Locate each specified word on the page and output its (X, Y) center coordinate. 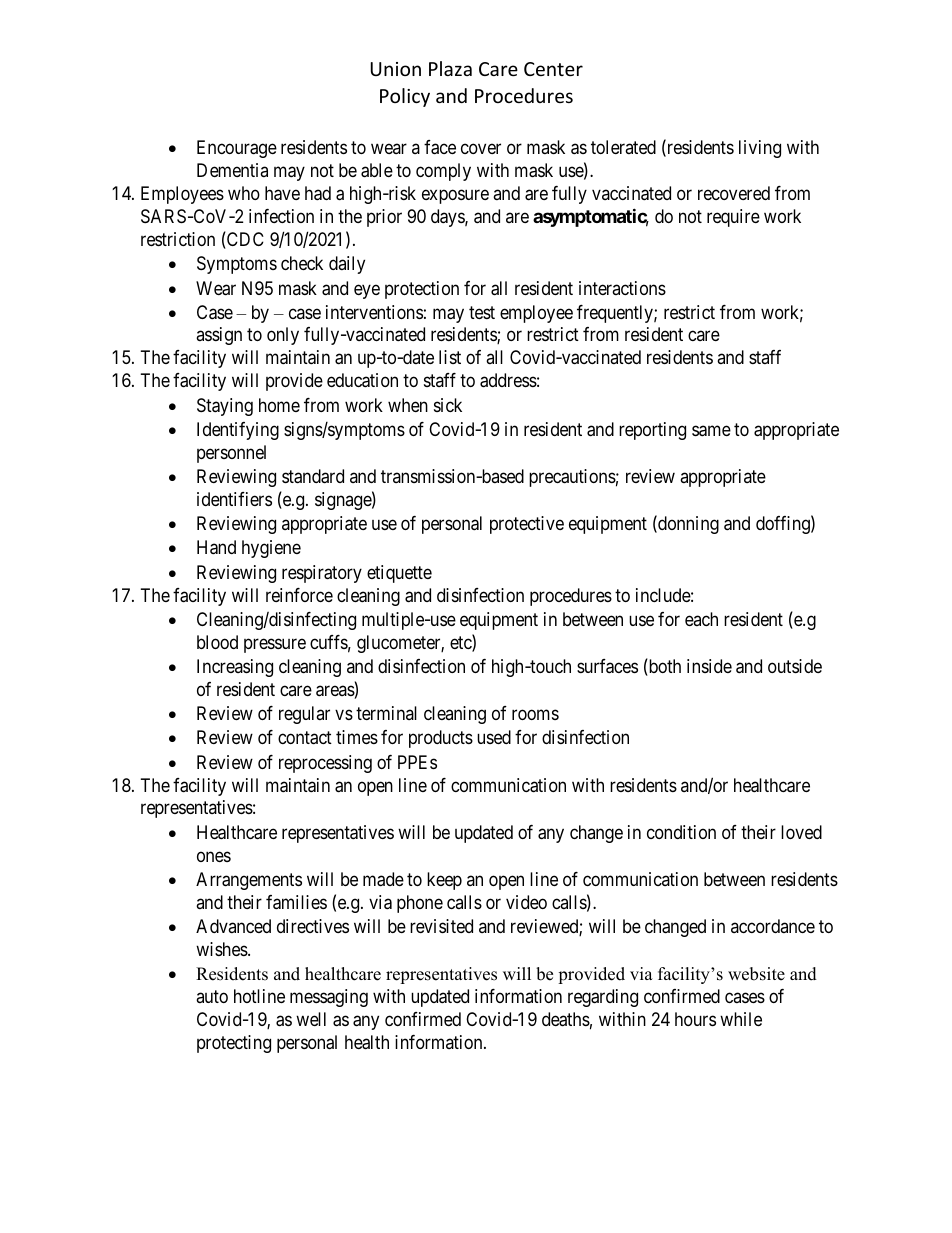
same (711, 431)
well (311, 1019)
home (279, 405)
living (760, 149)
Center (553, 69)
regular (304, 715)
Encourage (237, 149)
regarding (603, 998)
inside (709, 666)
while (741, 1019)
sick (448, 405)
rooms (535, 715)
